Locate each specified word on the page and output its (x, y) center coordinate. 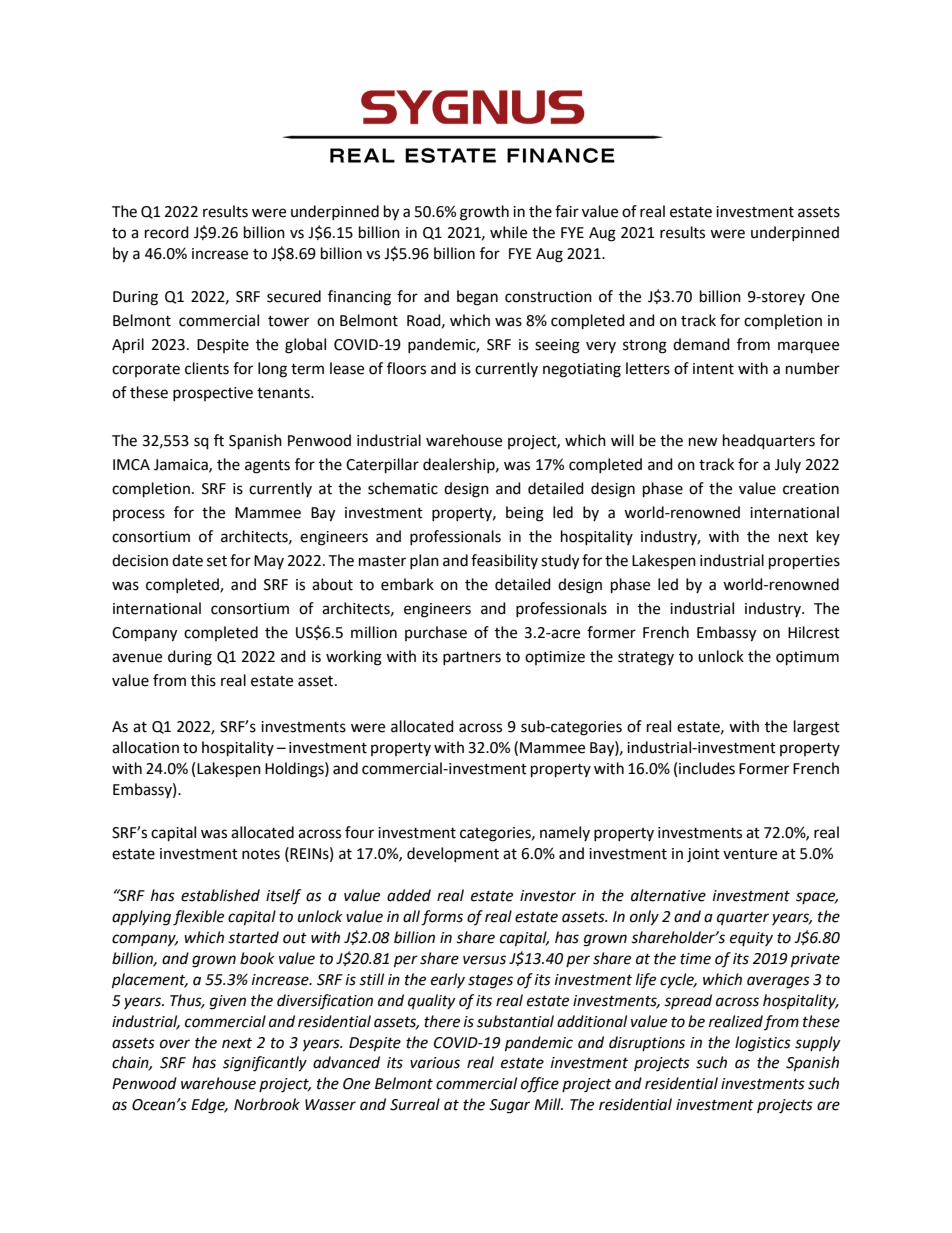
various (435, 1063)
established (220, 895)
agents (267, 467)
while (508, 232)
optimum (807, 658)
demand (701, 344)
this (203, 680)
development (453, 854)
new (703, 442)
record (167, 232)
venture (750, 854)
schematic (403, 488)
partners (472, 658)
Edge (209, 1106)
